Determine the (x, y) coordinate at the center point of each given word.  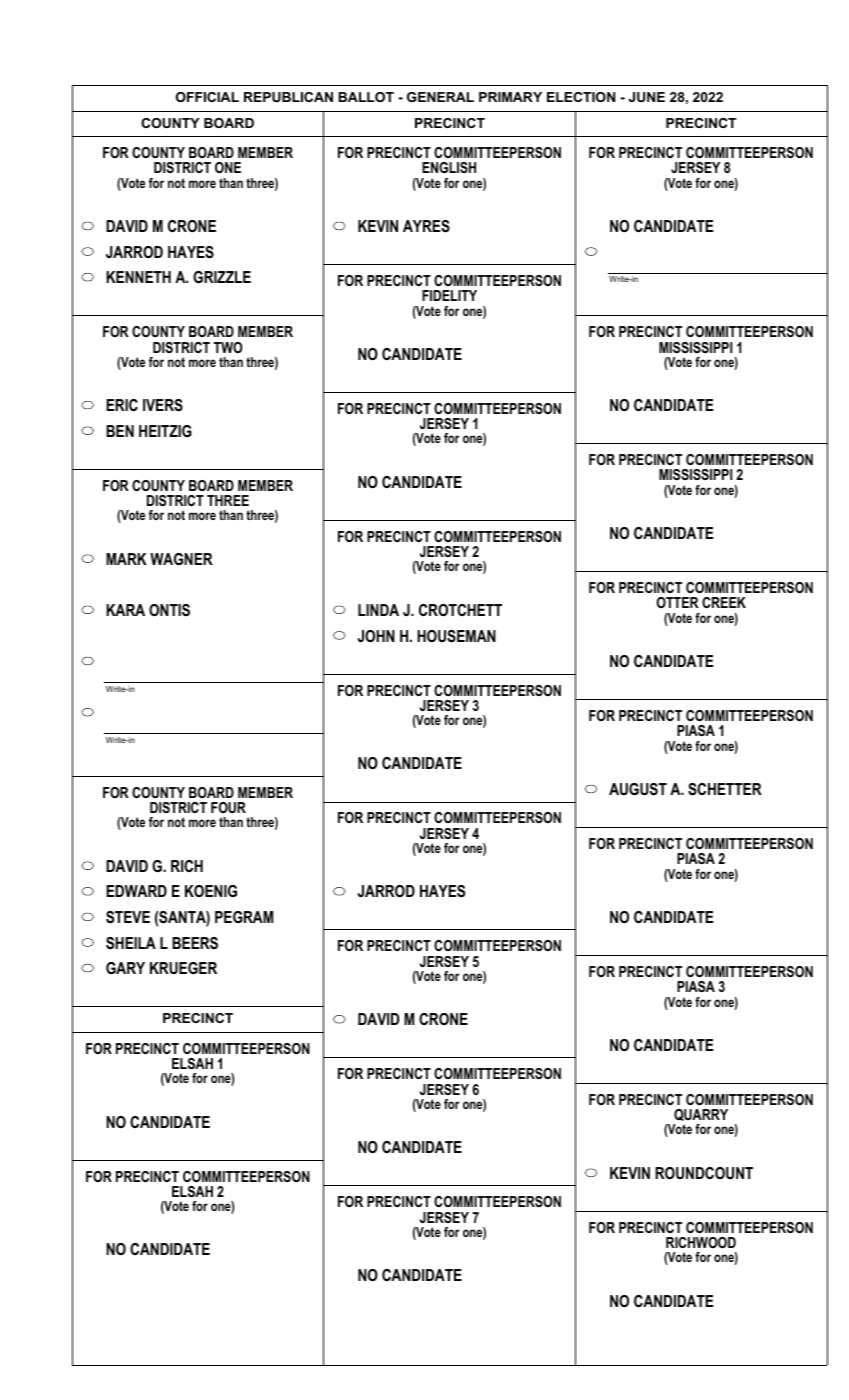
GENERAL (440, 97)
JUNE (647, 97)
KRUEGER (183, 968)
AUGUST (638, 789)
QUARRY (701, 1115)
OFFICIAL (207, 97)
